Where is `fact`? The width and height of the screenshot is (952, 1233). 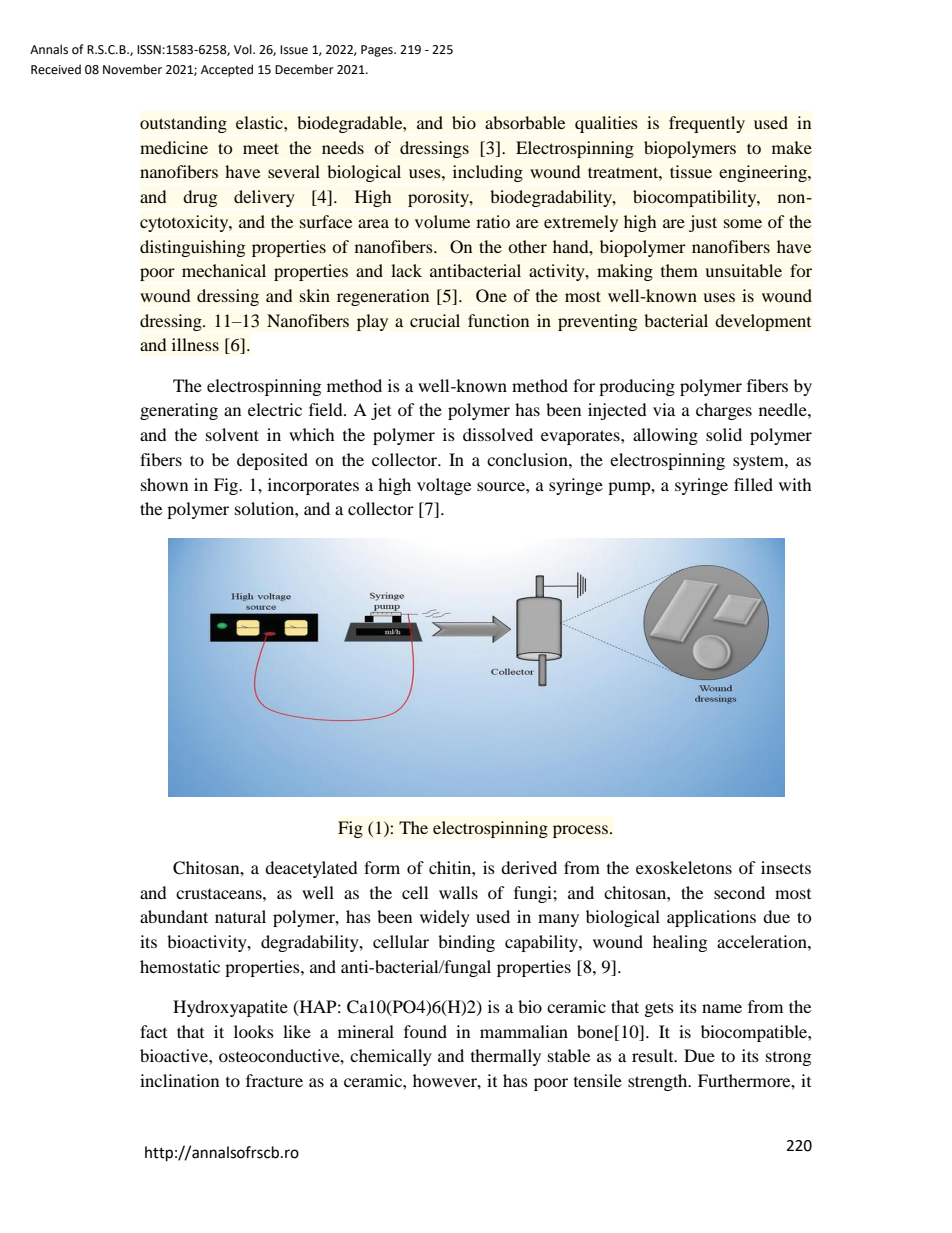 fact is located at coordinates (153, 1031).
